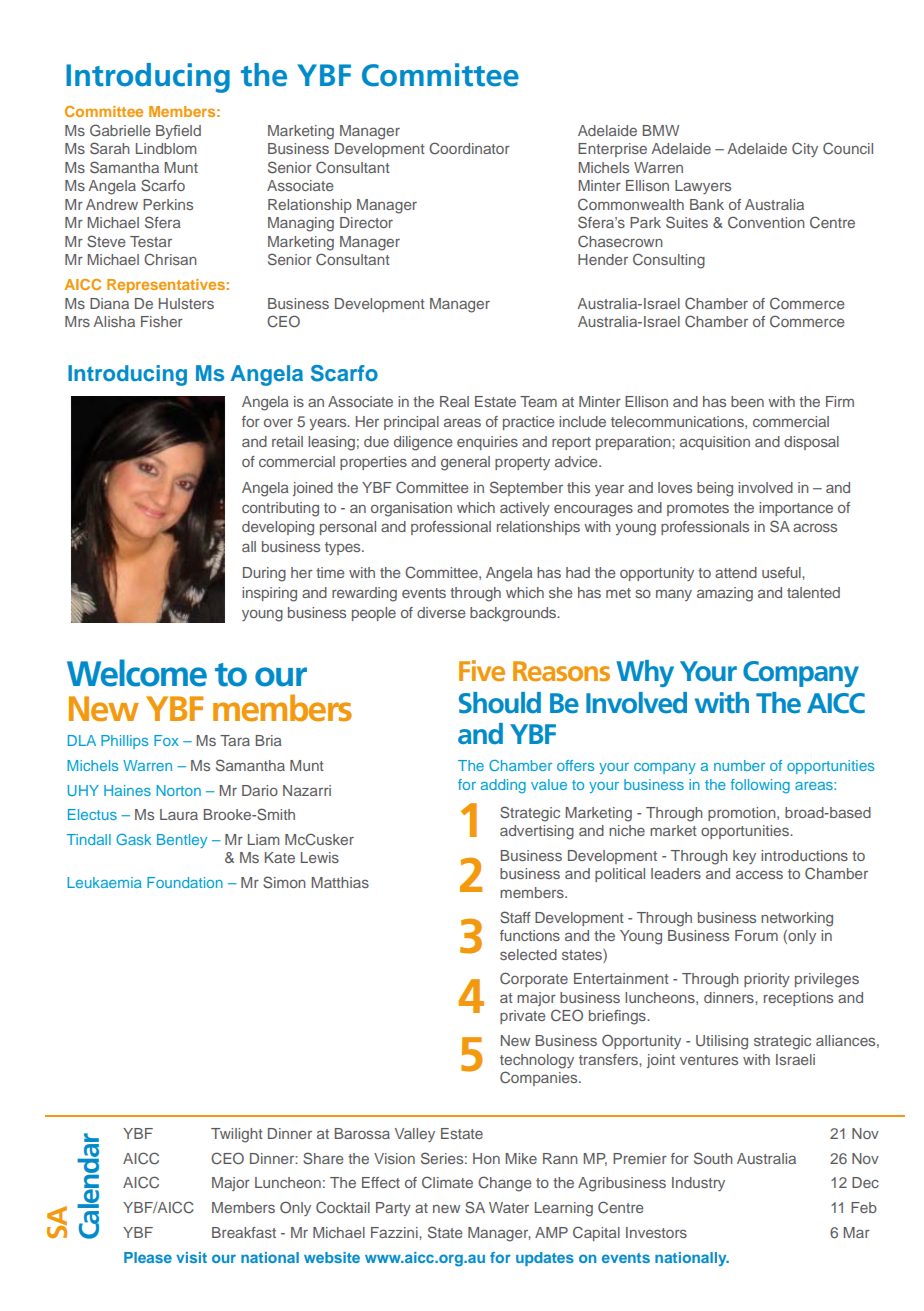 Image resolution: width=924 pixels, height=1311 pixels. What do you see at coordinates (469, 148) in the image?
I see `Coordinator` at bounding box center [469, 148].
